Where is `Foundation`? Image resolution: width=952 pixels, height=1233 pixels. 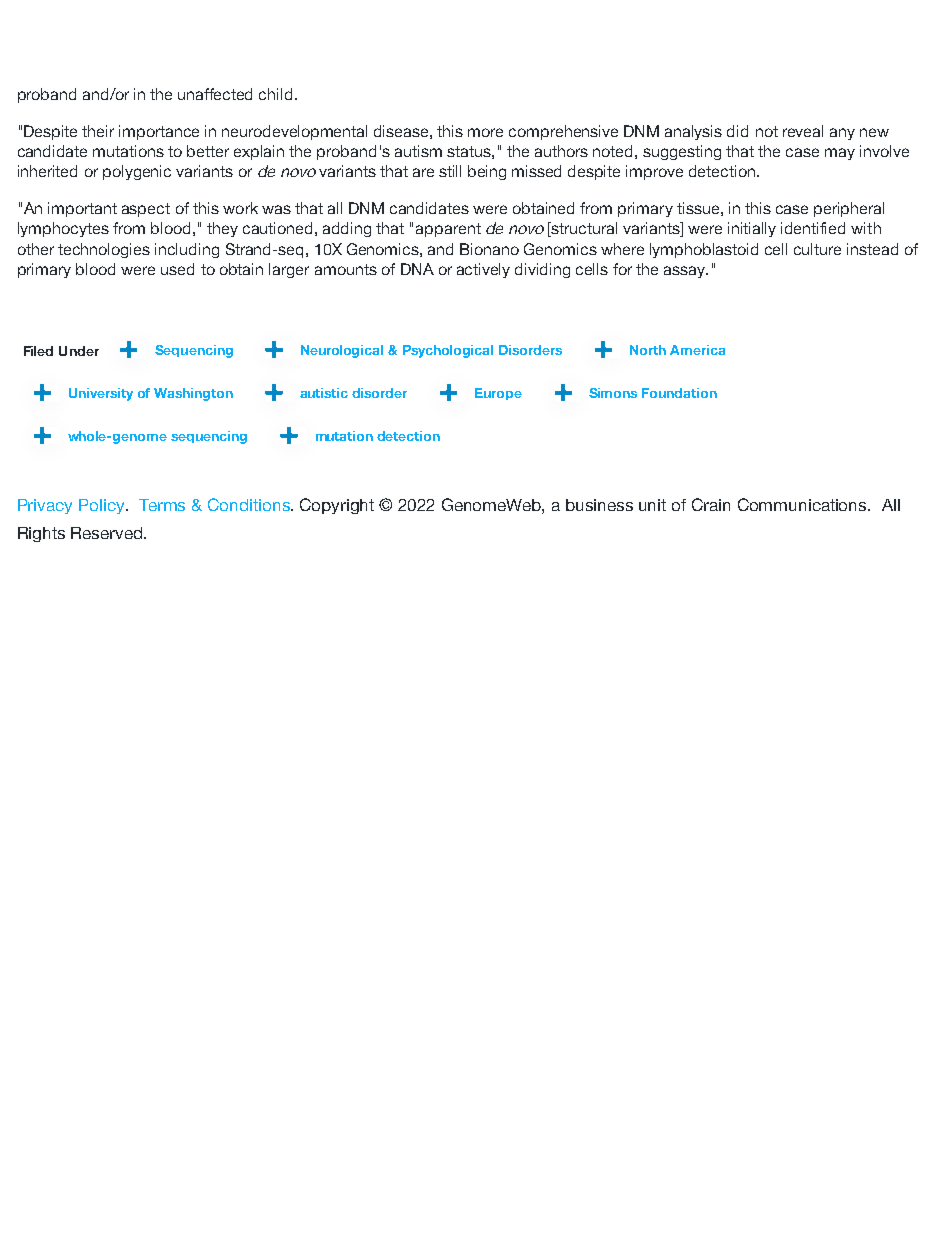
Foundation is located at coordinates (679, 393).
